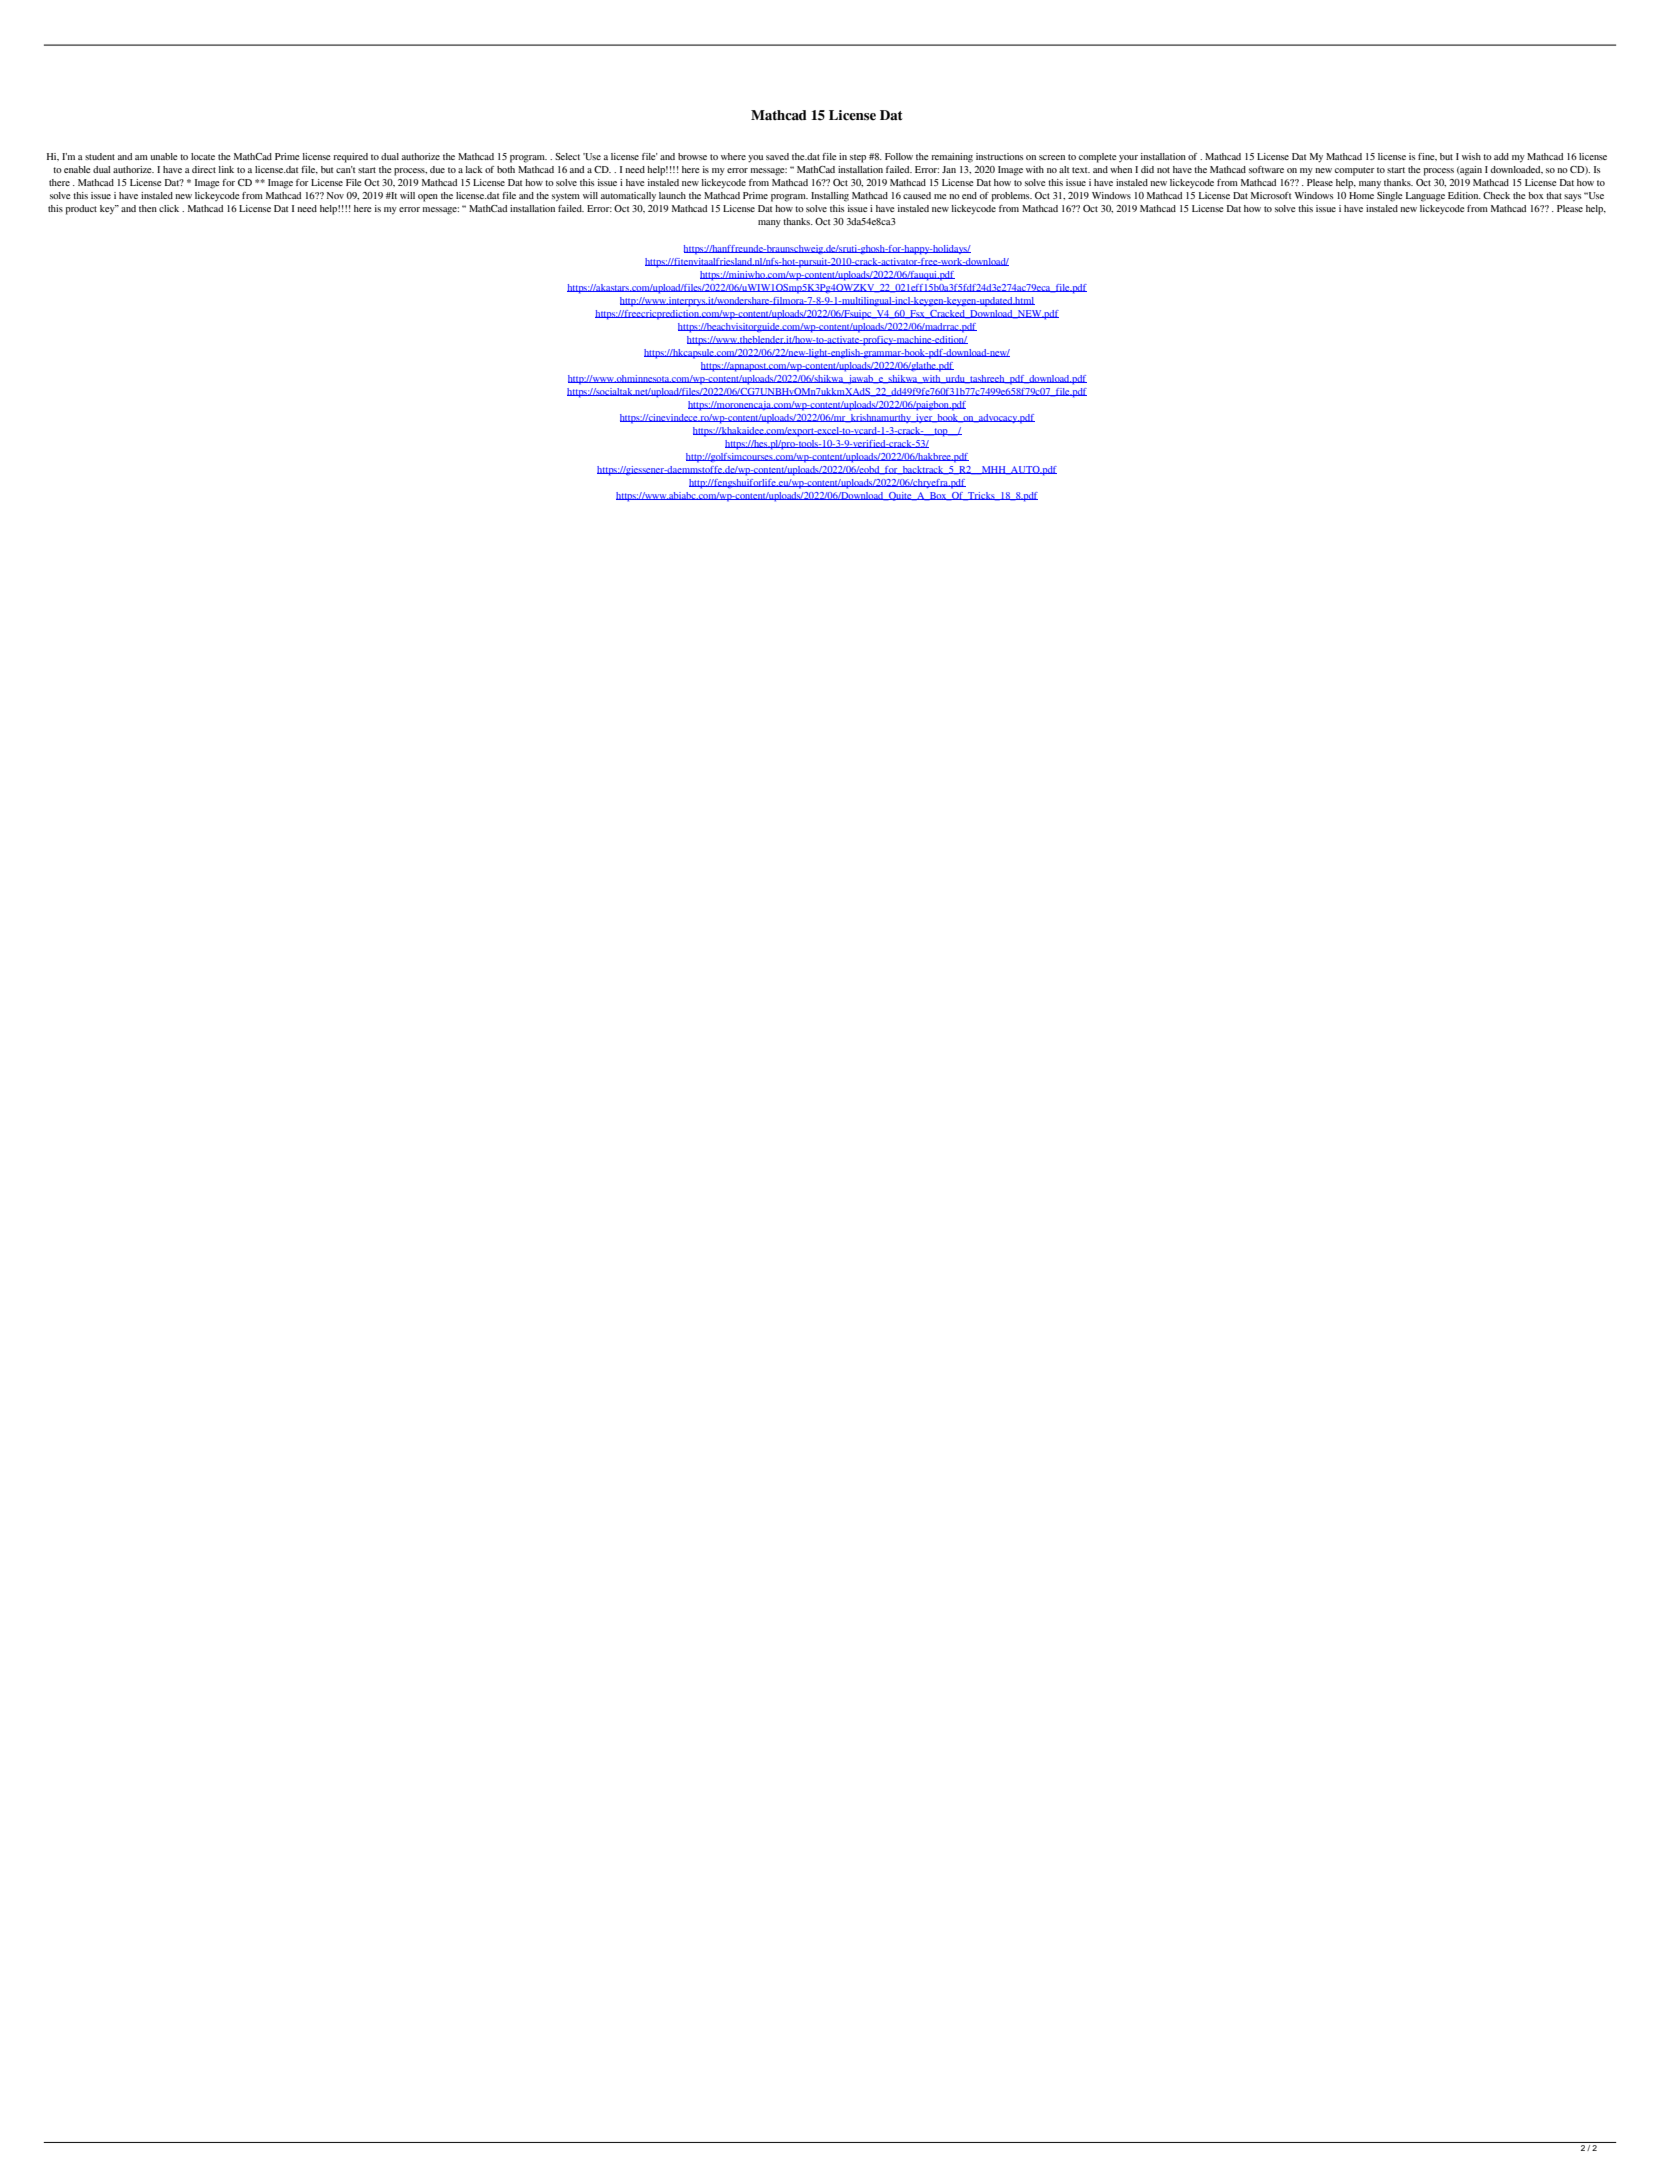 Image resolution: width=1660 pixels, height=2172 pixels. What do you see at coordinates (335, 195) in the image?
I see `Nov` at bounding box center [335, 195].
